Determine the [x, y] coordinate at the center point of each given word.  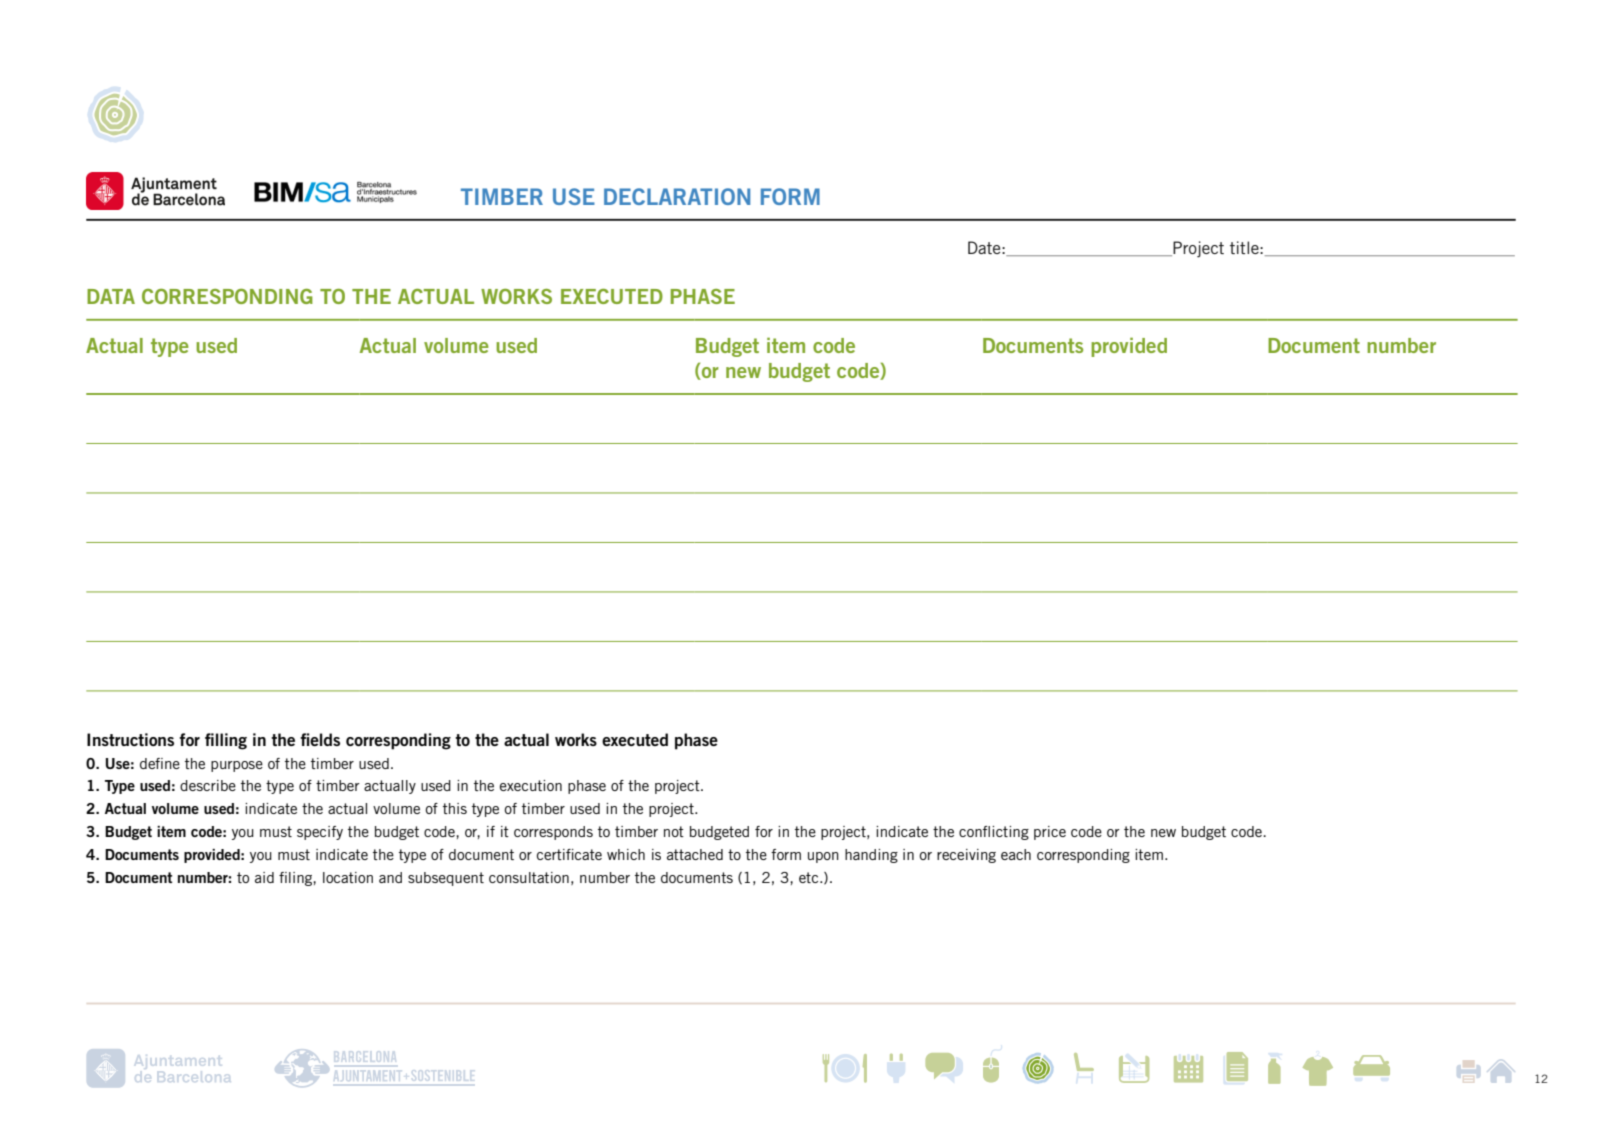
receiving [966, 856]
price [1050, 833]
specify [320, 833]
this [455, 808]
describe [208, 785]
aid [264, 877]
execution [531, 785]
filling [226, 741]
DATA [111, 296]
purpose [237, 766]
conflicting [994, 833]
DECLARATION [677, 196]
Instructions [130, 739]
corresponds [553, 833]
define [160, 763]
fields [320, 739]
